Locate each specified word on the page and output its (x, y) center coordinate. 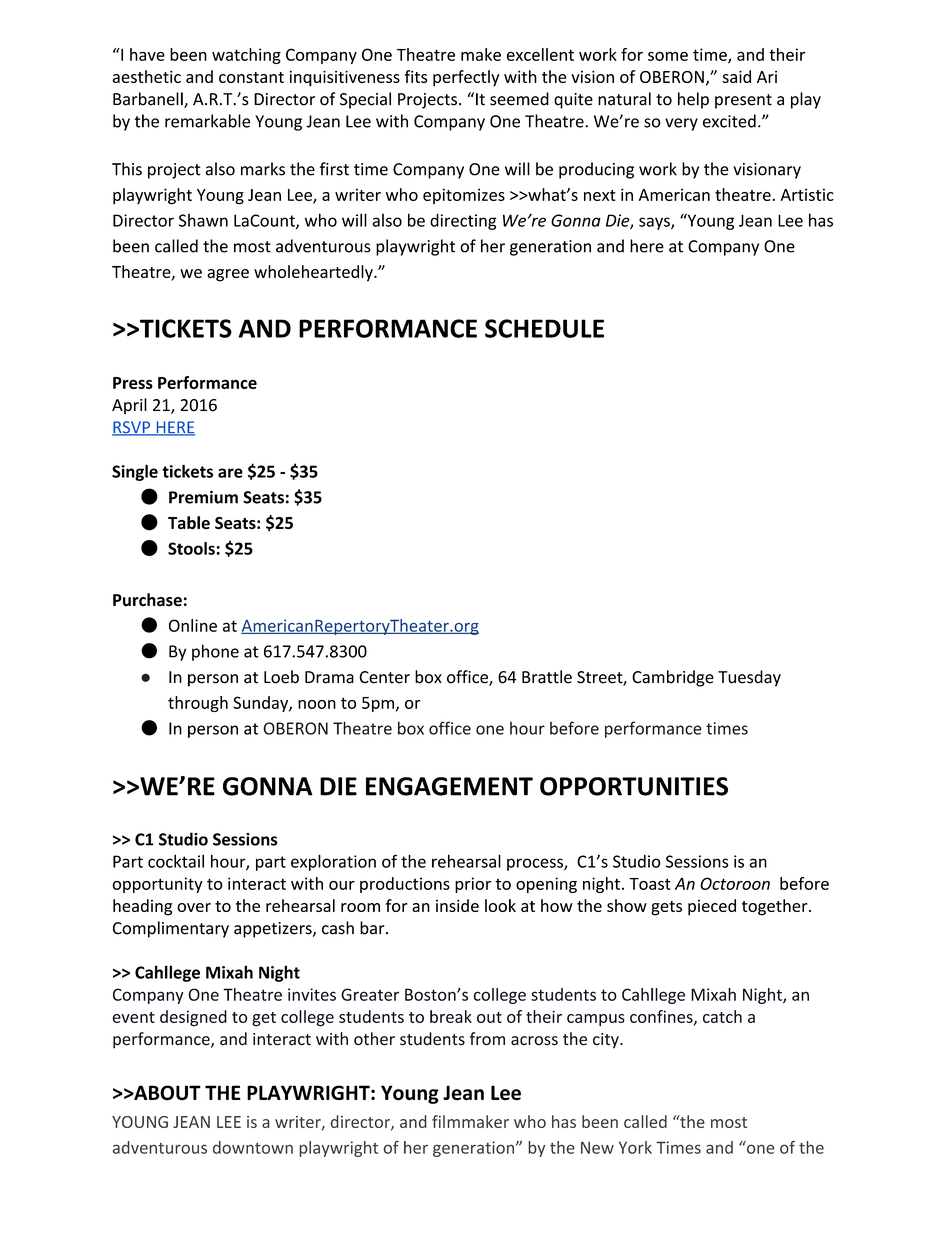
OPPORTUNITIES (634, 786)
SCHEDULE (544, 328)
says (655, 223)
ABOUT (166, 1093)
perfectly (466, 78)
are (230, 473)
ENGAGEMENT (449, 786)
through (198, 704)
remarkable (207, 121)
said (736, 76)
